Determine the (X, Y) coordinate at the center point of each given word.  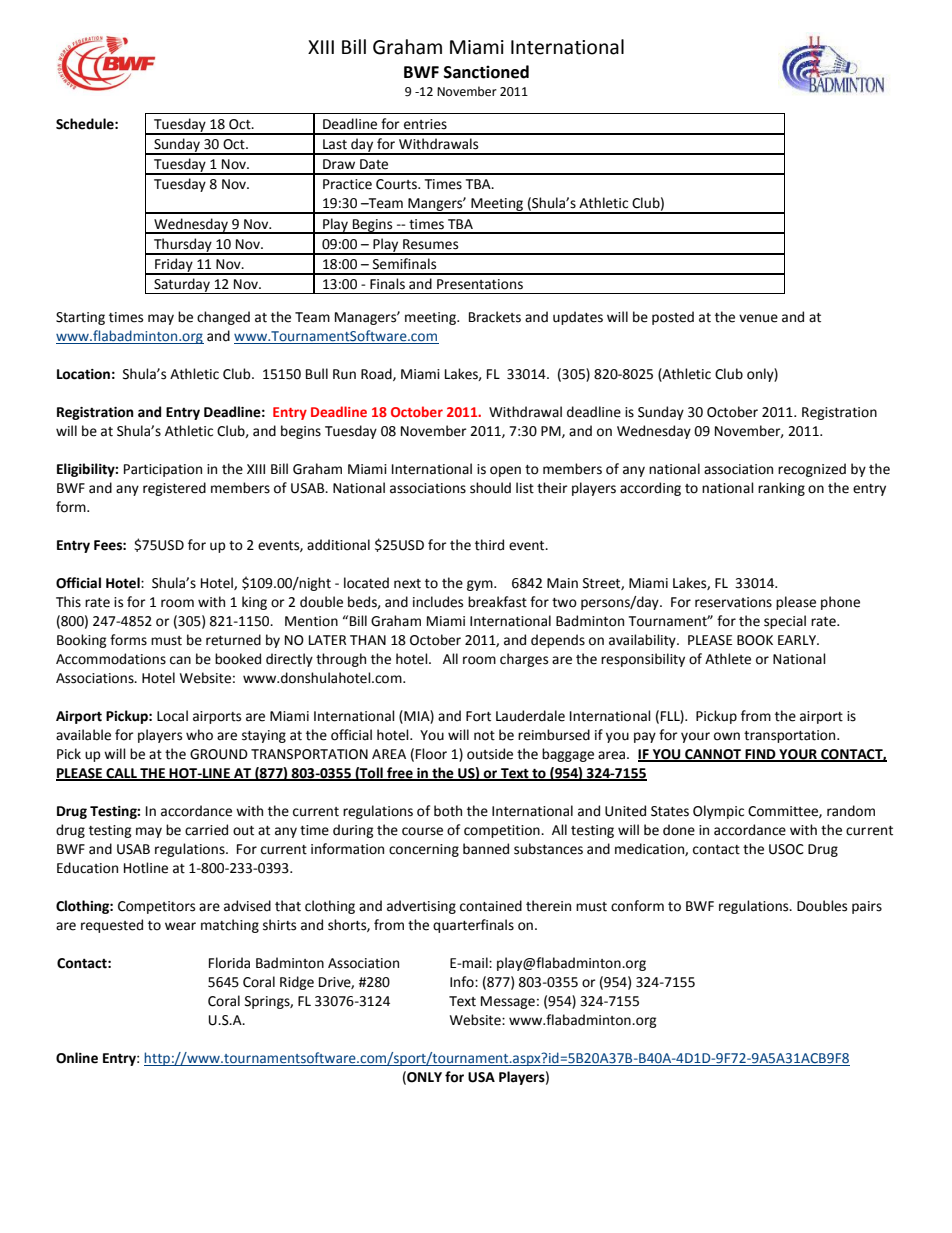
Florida (229, 963)
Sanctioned (486, 72)
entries (425, 124)
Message (508, 1002)
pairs (867, 907)
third (489, 545)
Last (335, 144)
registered (174, 489)
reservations (733, 602)
